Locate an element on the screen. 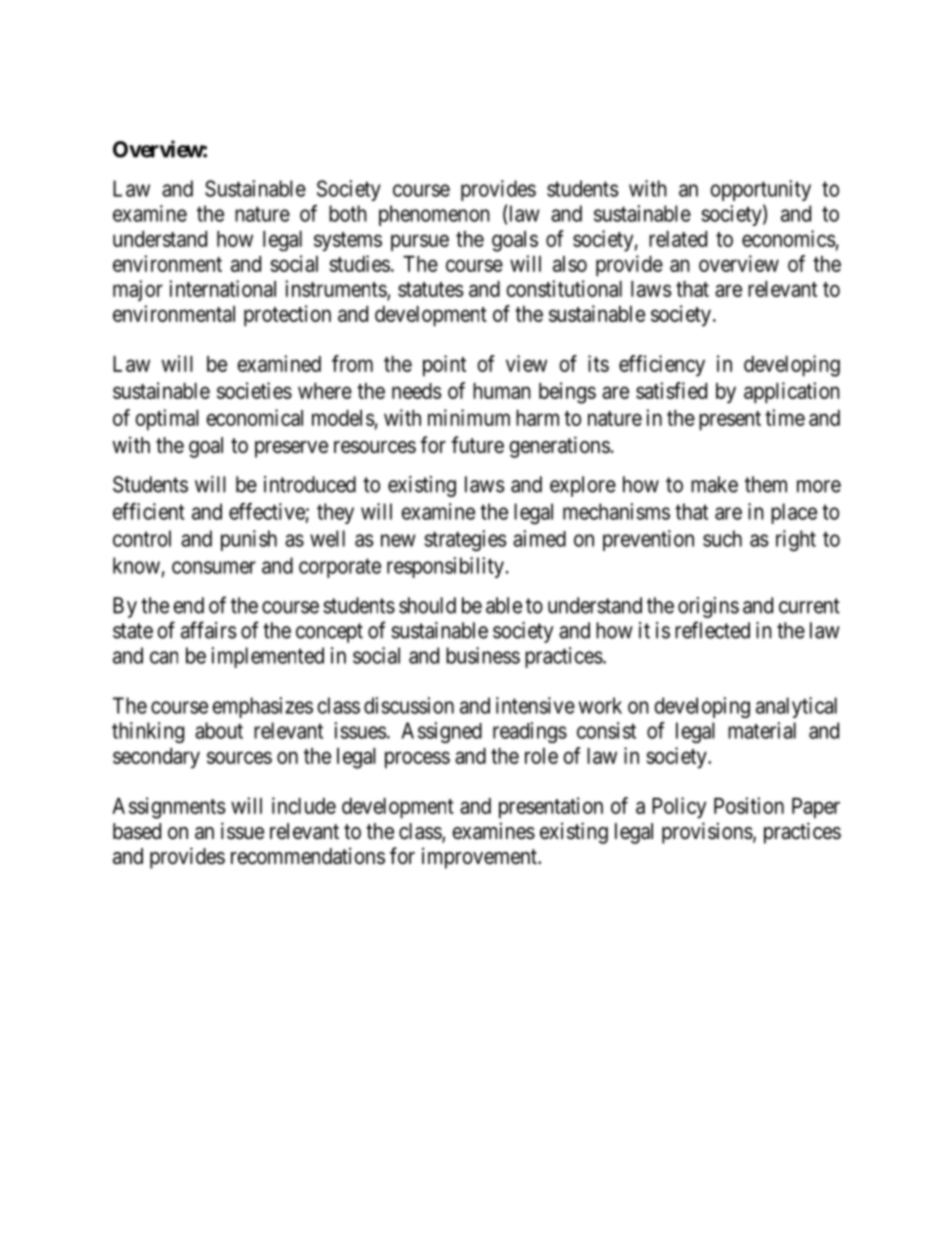  both is located at coordinates (348, 213).
